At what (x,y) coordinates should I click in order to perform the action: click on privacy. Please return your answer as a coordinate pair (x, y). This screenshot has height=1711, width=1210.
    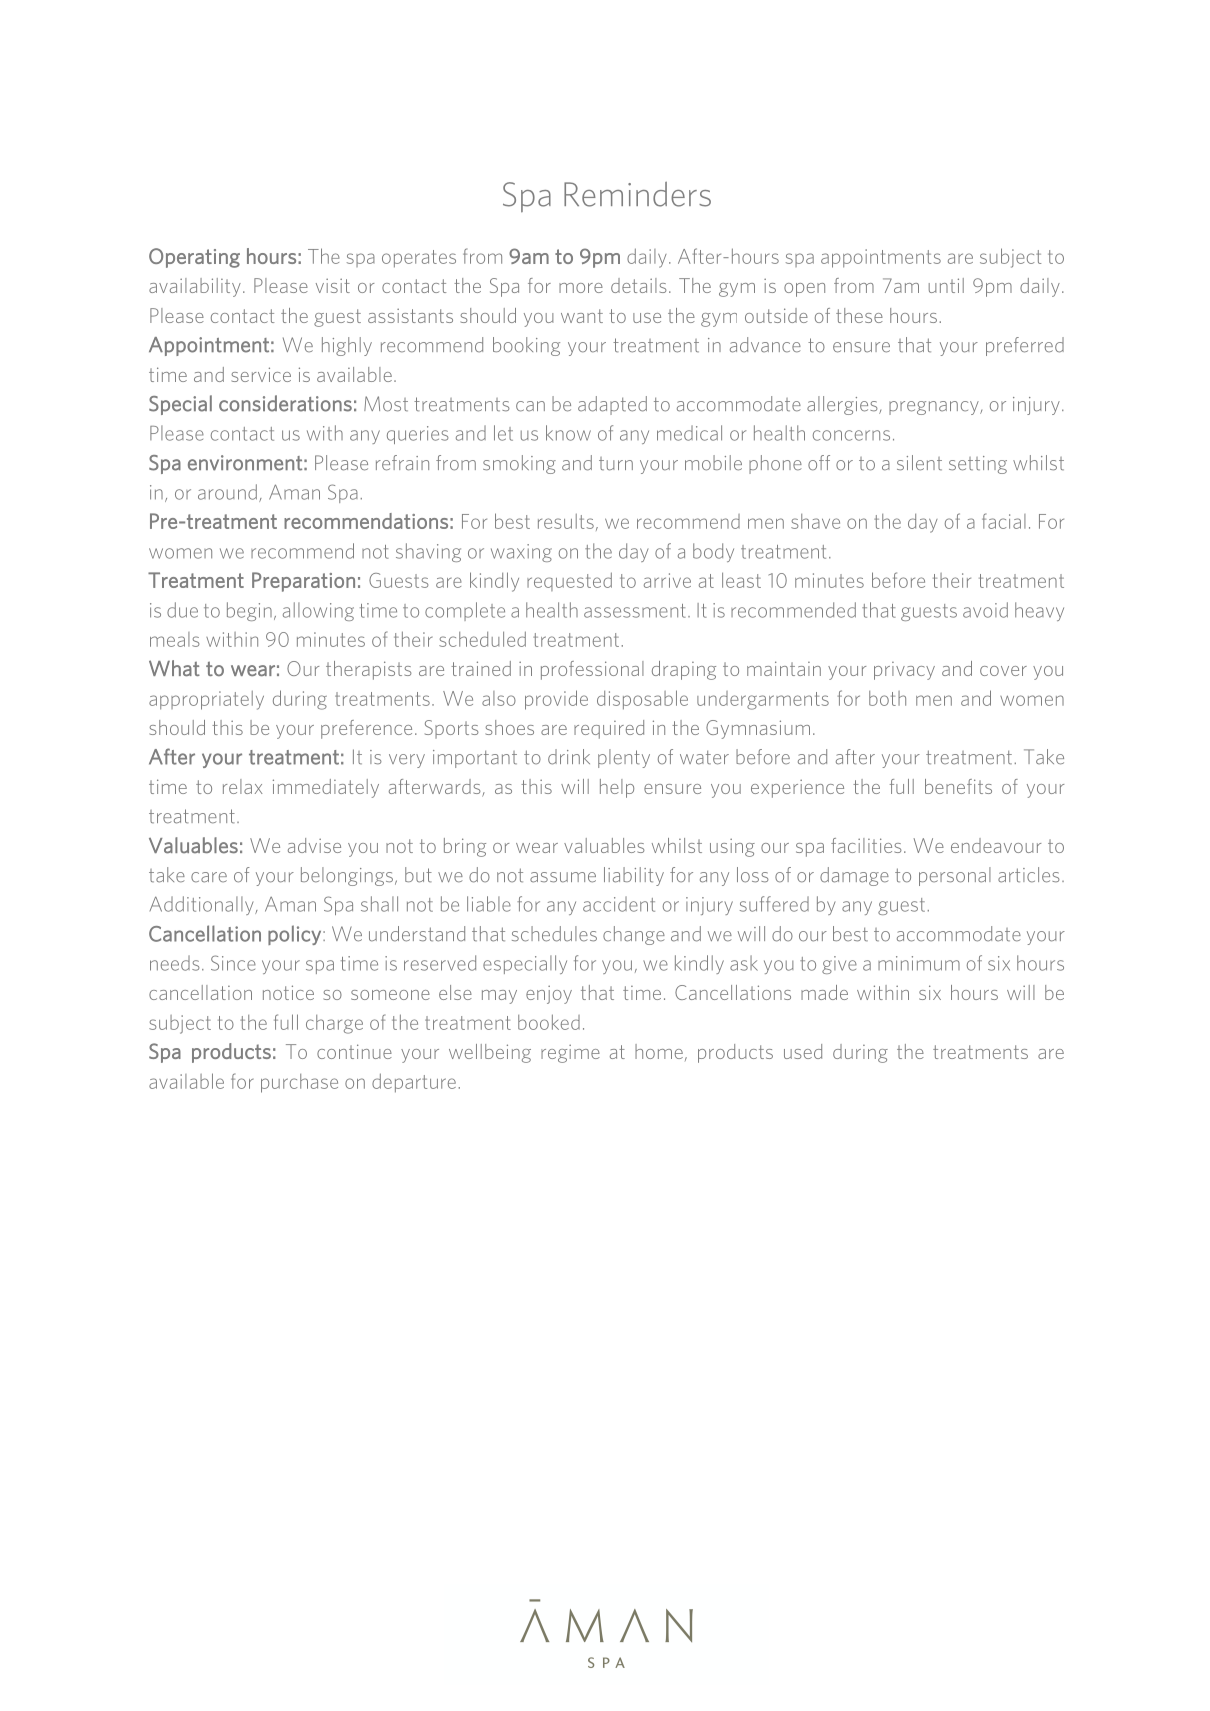
    Looking at the image, I should click on (904, 671).
